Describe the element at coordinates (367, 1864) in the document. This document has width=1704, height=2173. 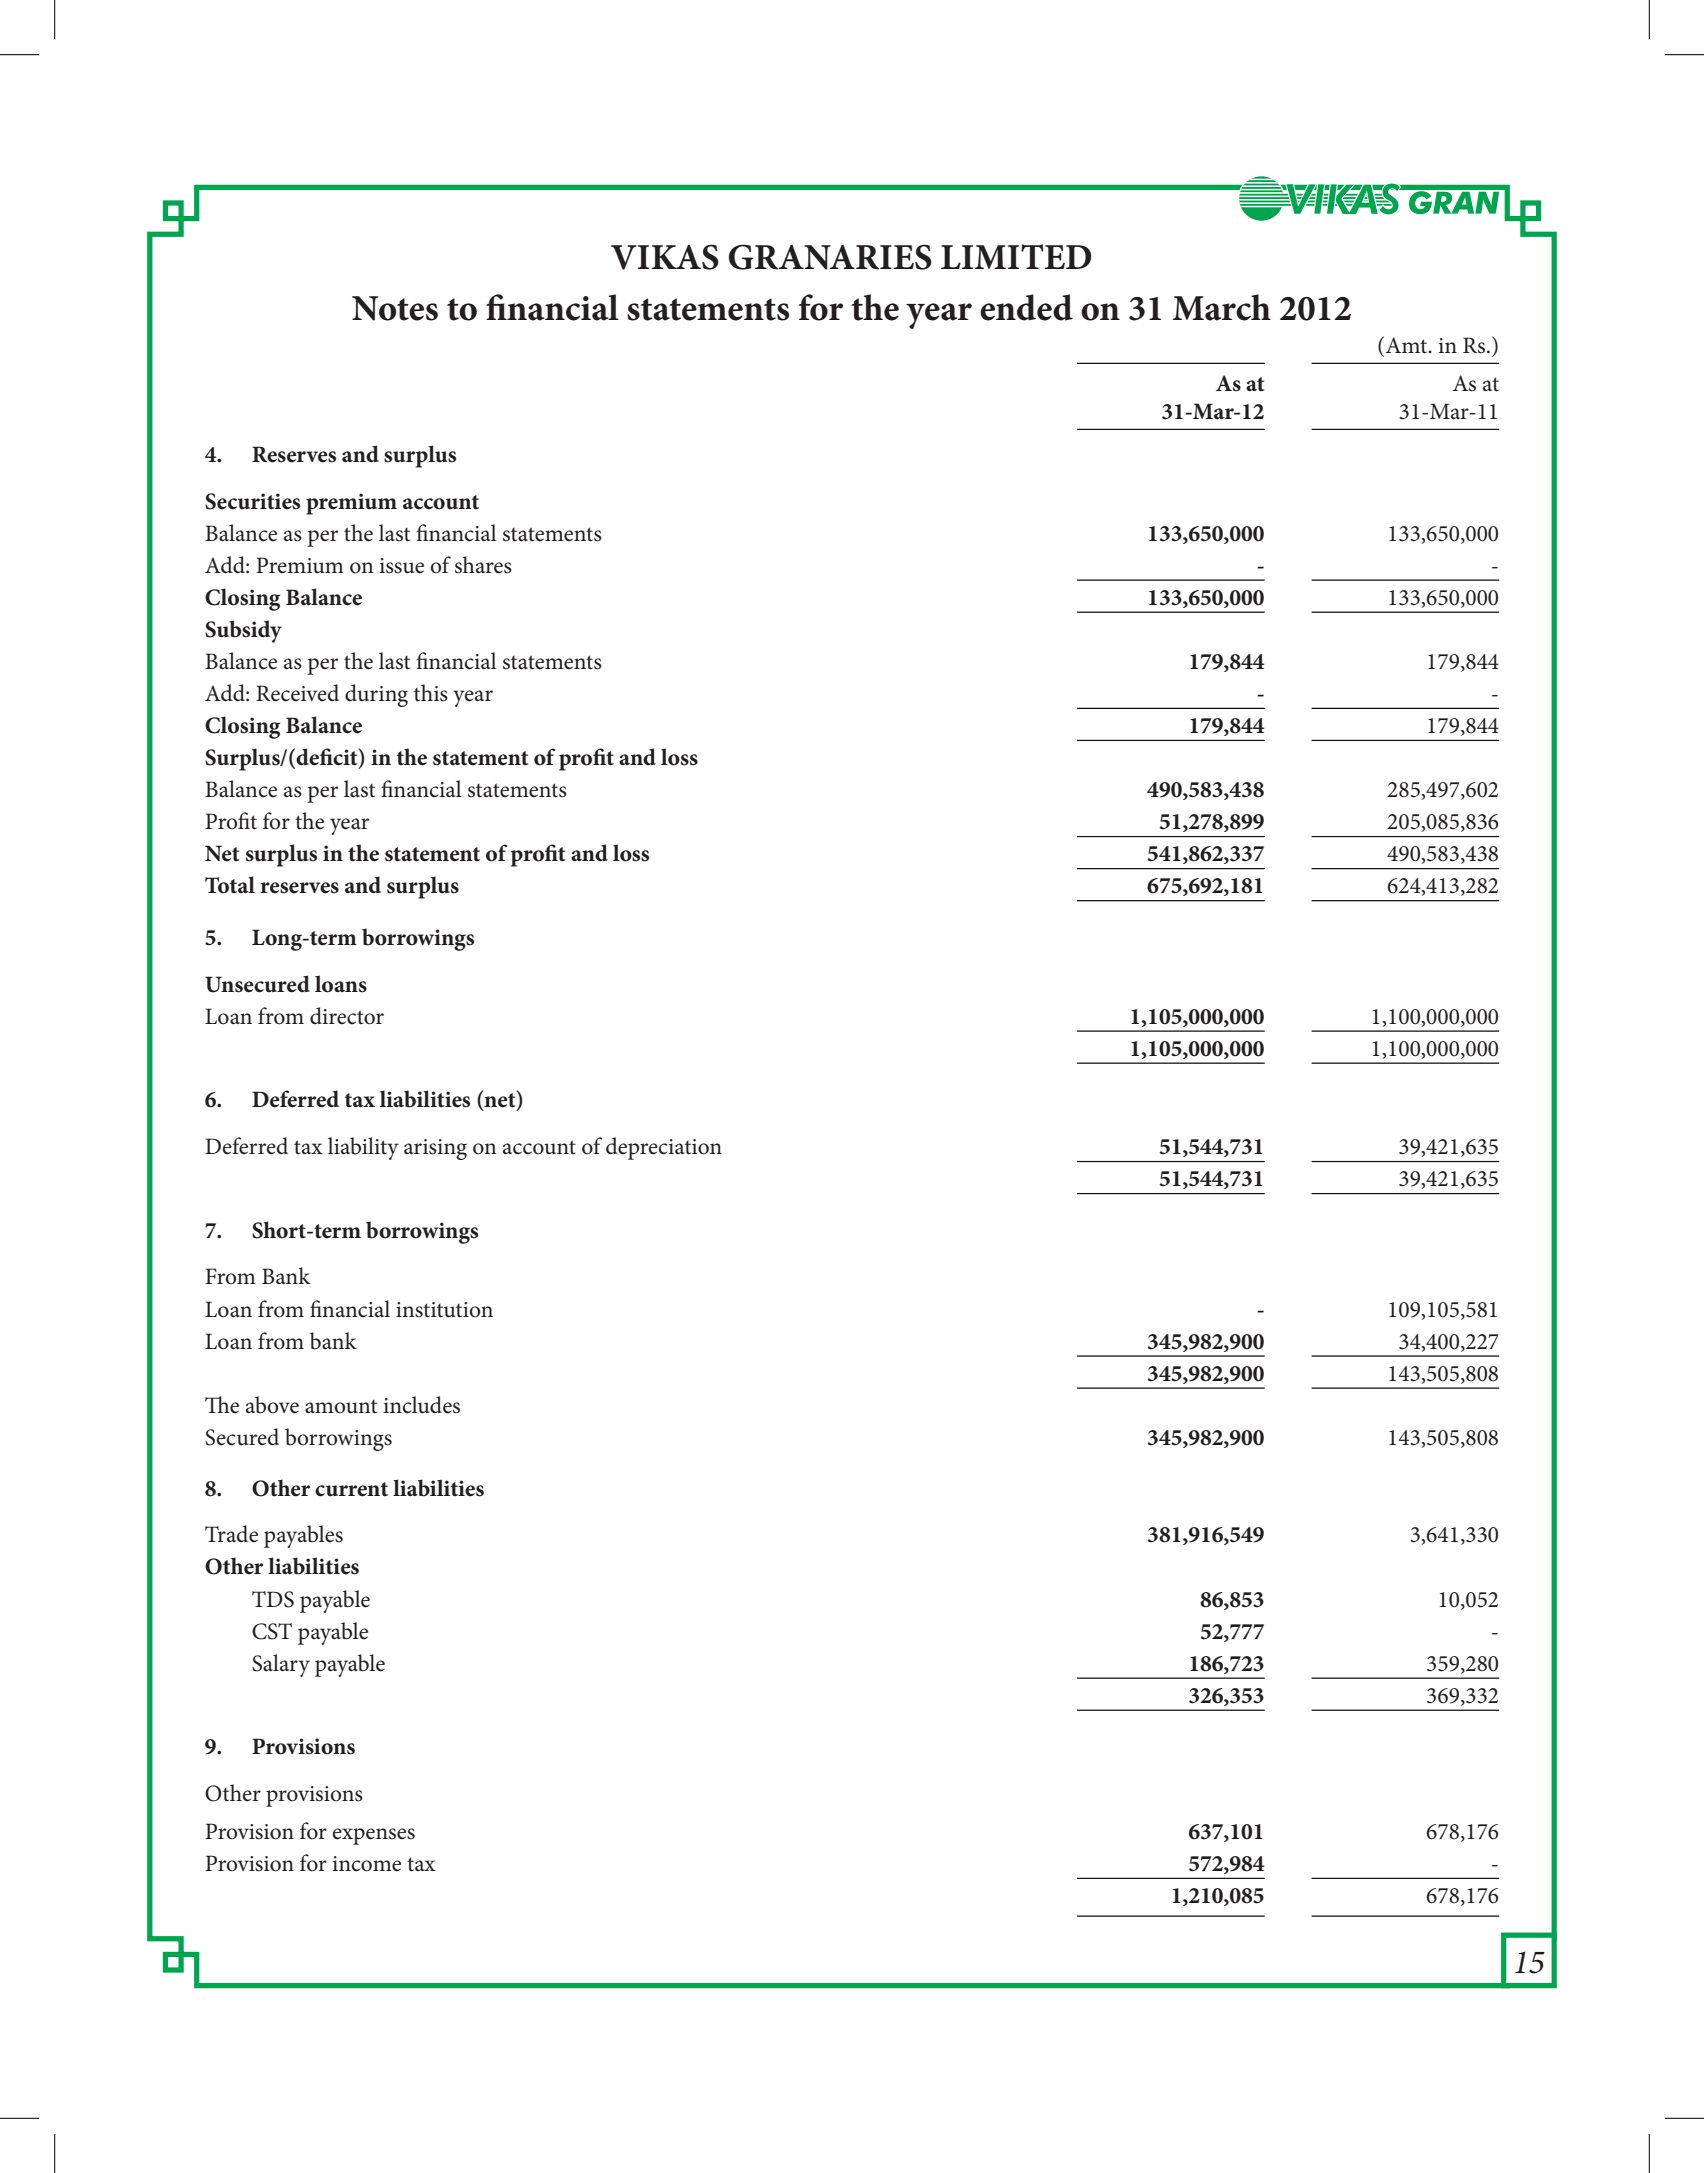
I see `income` at that location.
